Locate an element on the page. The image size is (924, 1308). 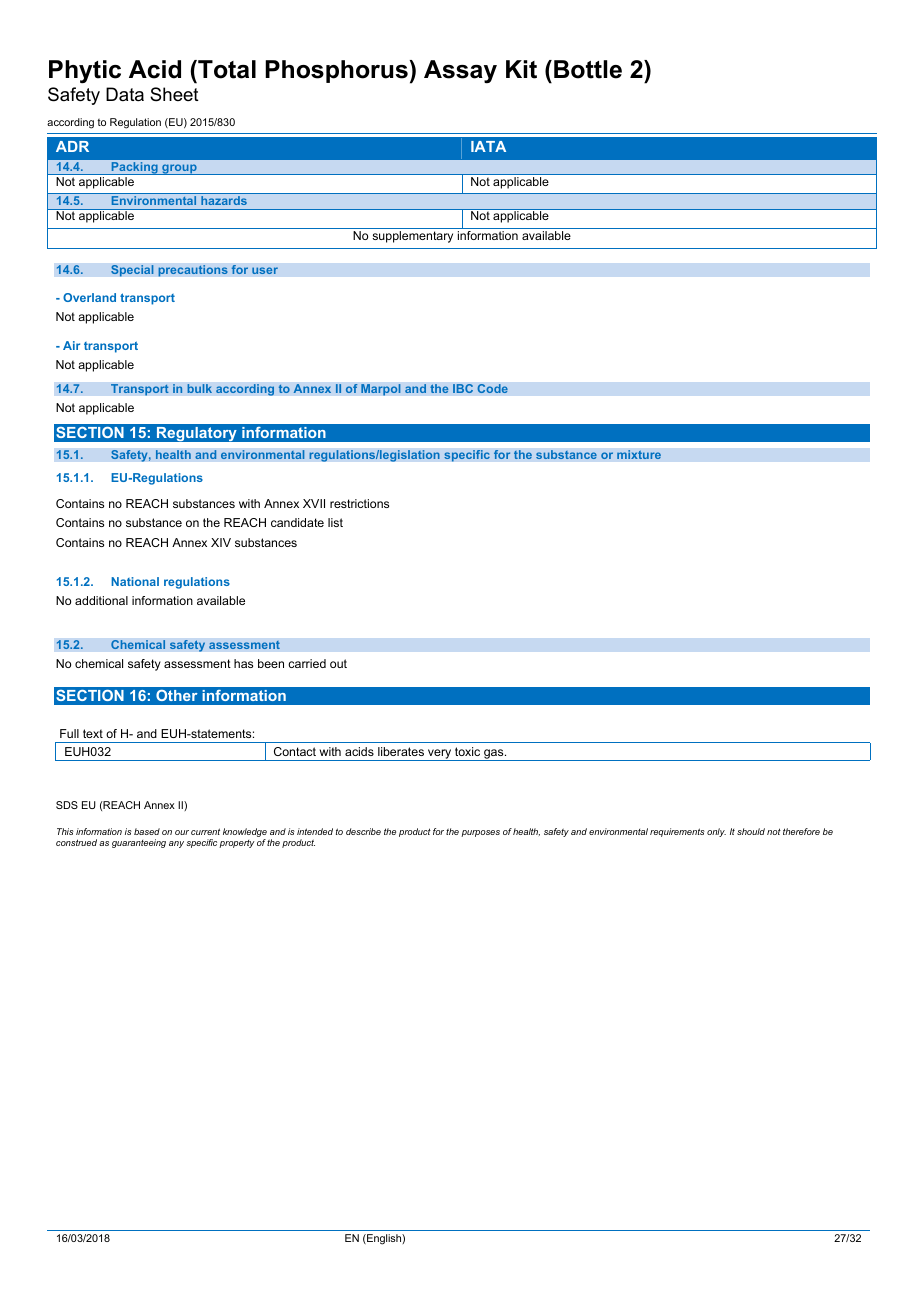
purposes is located at coordinates (480, 833).
